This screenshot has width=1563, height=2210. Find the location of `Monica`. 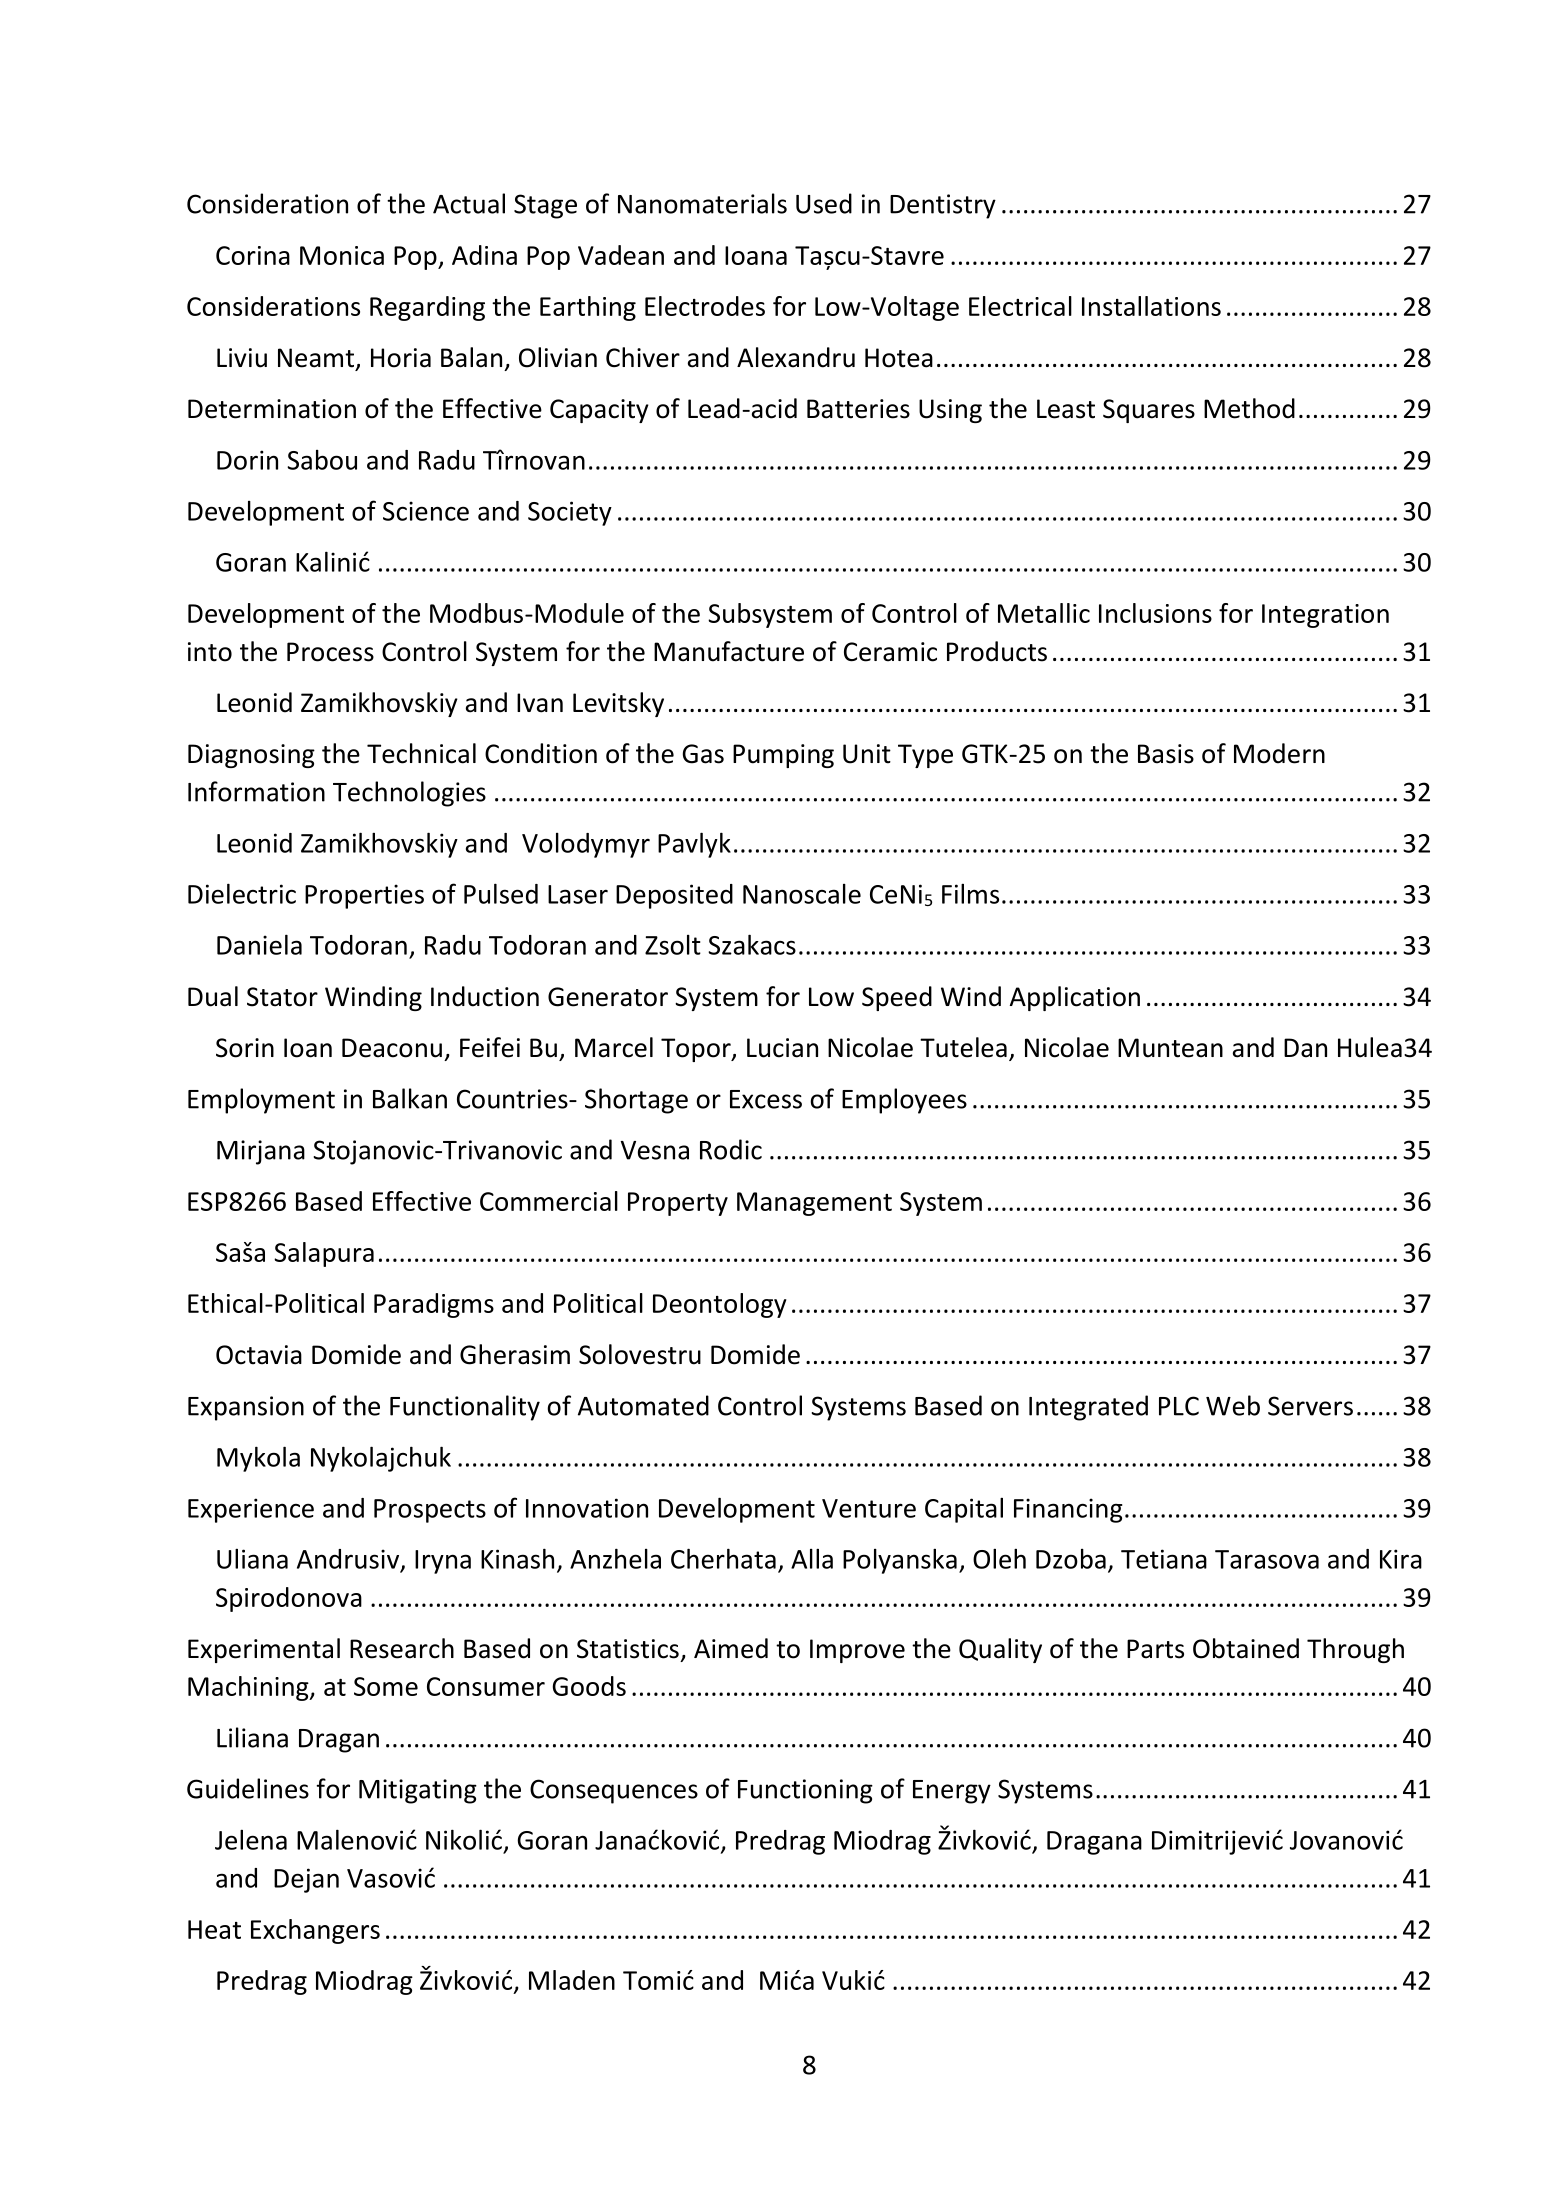

Monica is located at coordinates (342, 255).
